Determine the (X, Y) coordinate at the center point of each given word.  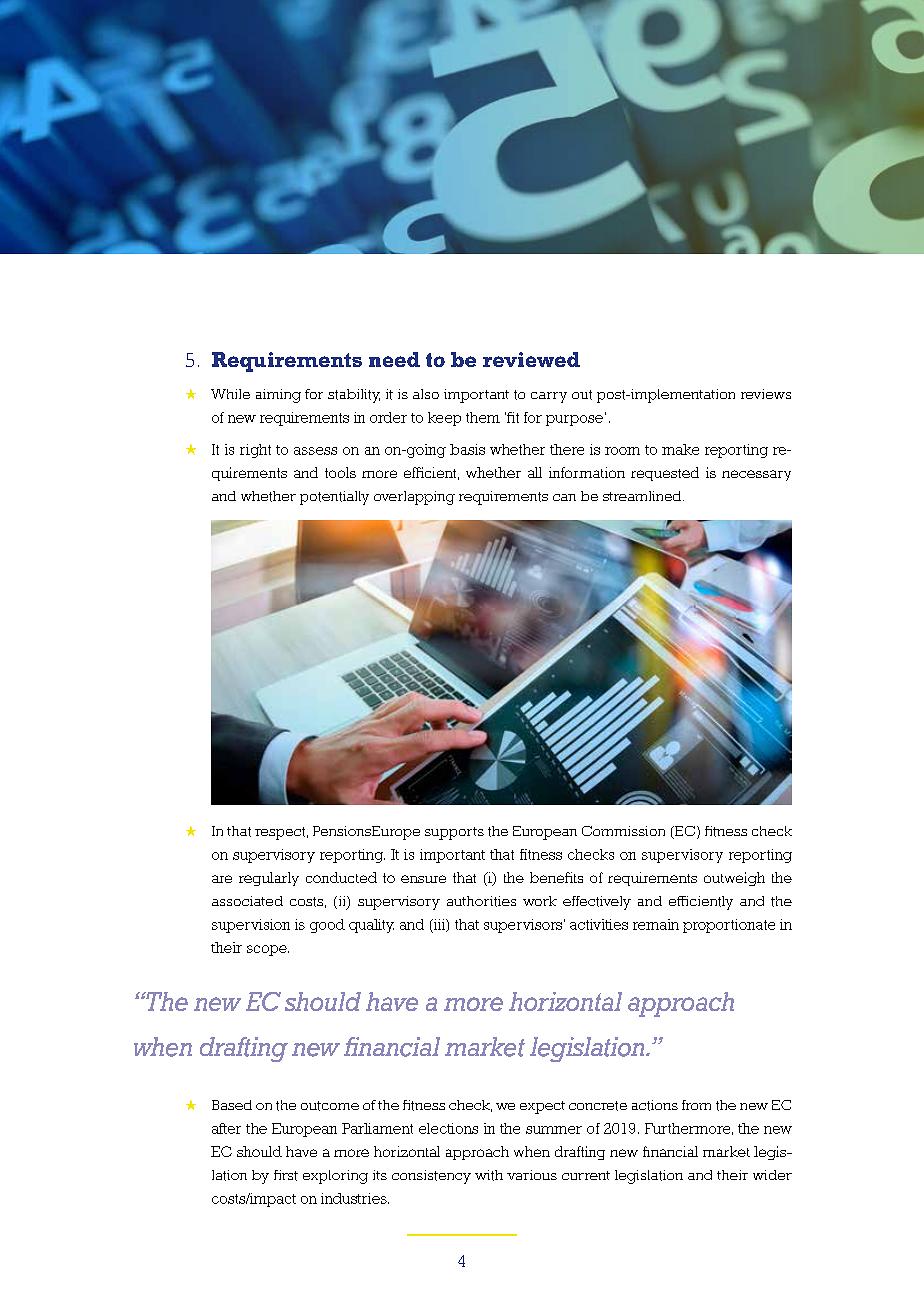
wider (772, 1175)
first (286, 1175)
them (483, 417)
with (489, 1175)
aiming (278, 396)
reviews (766, 394)
